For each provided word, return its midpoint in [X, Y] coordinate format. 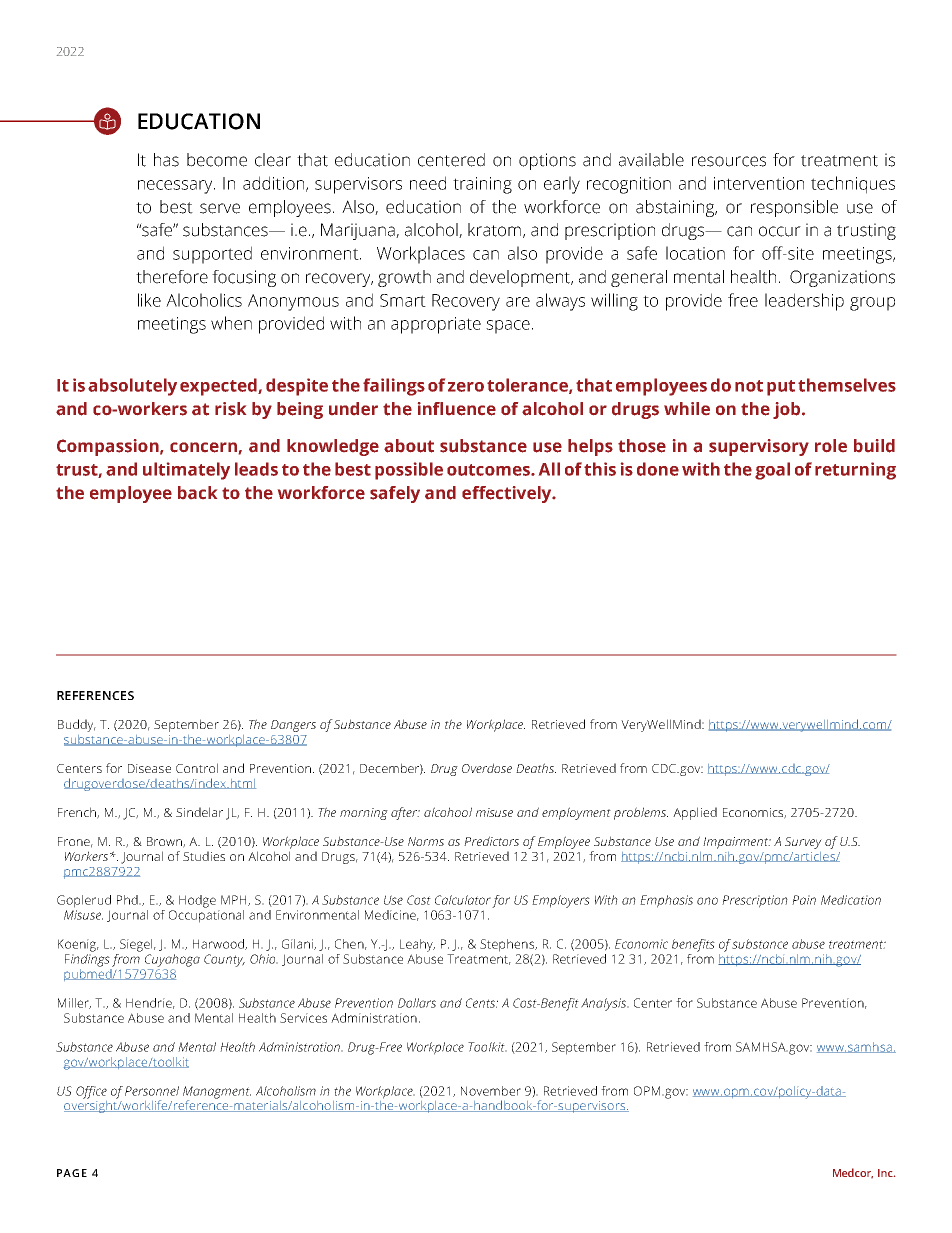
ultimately [186, 471]
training [482, 185]
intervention [759, 183]
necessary [176, 187]
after [405, 813]
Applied [695, 813]
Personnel [152, 1091]
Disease [149, 768]
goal [772, 471]
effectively [508, 494]
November [491, 1091]
